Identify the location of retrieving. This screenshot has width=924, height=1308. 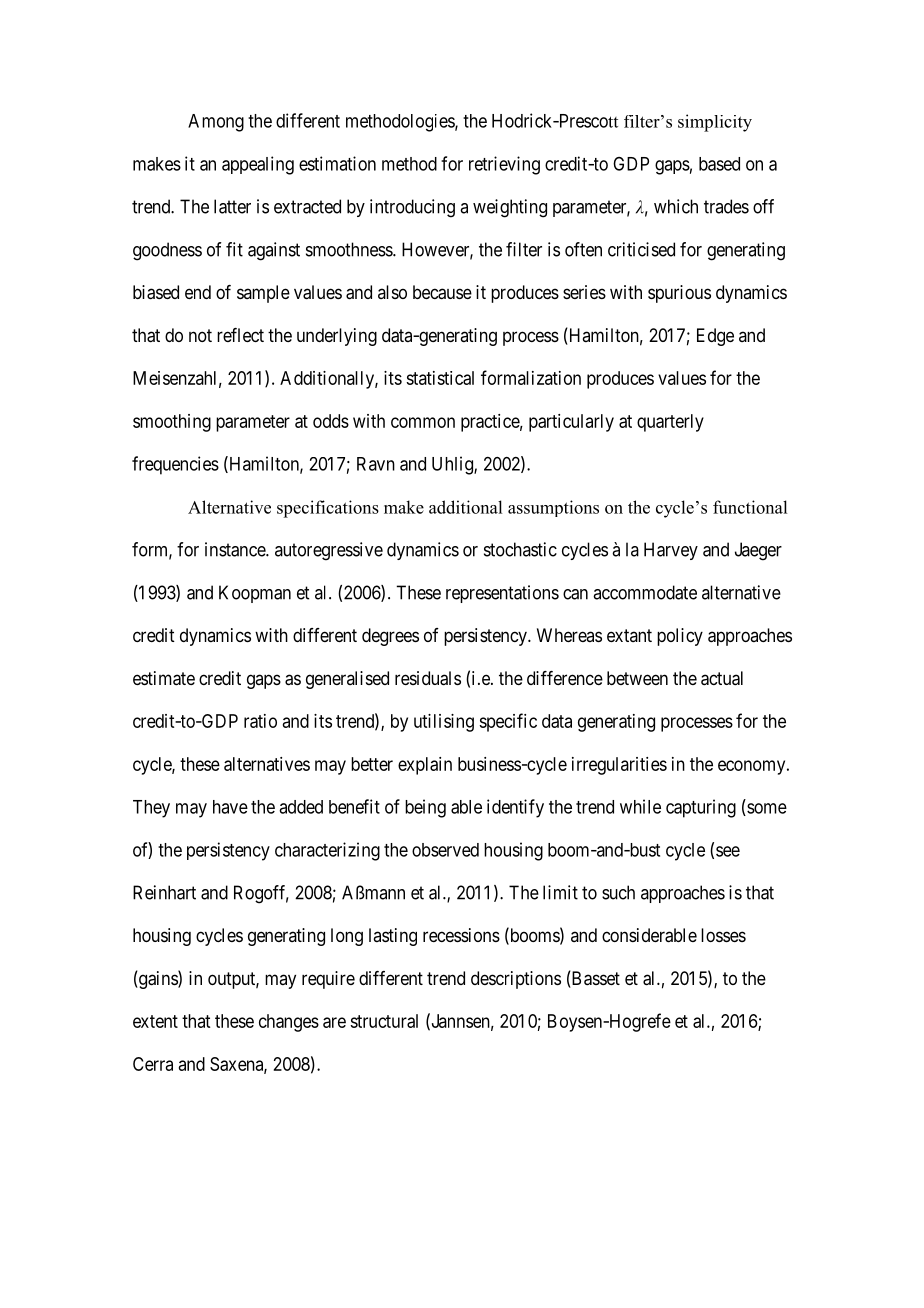
(504, 165).
